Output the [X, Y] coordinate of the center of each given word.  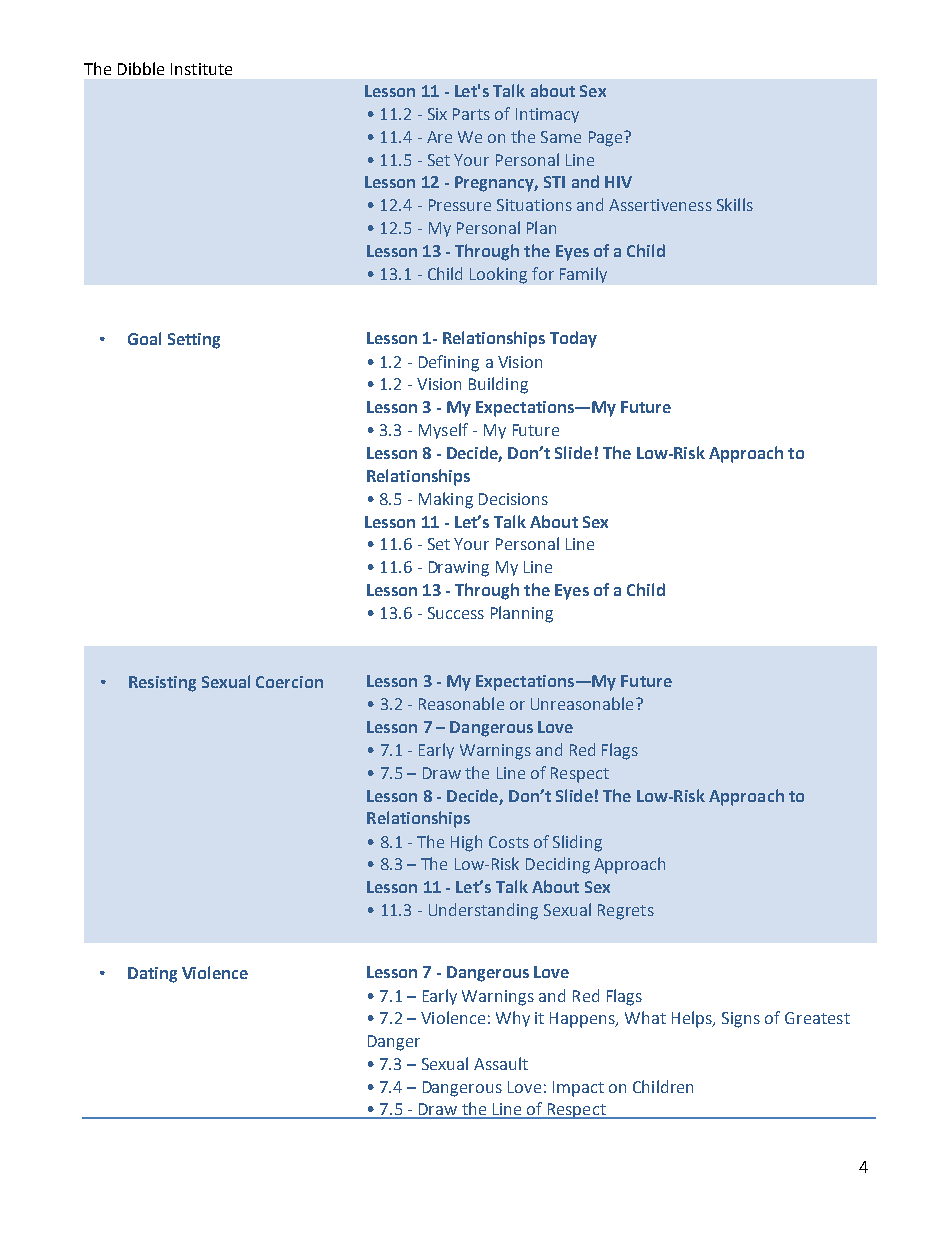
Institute [201, 69]
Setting [194, 341]
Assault [501, 1063]
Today [573, 339]
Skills [735, 204]
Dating [152, 975]
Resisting [162, 684]
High [466, 843]
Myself [443, 431]
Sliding [577, 843]
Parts [471, 114]
